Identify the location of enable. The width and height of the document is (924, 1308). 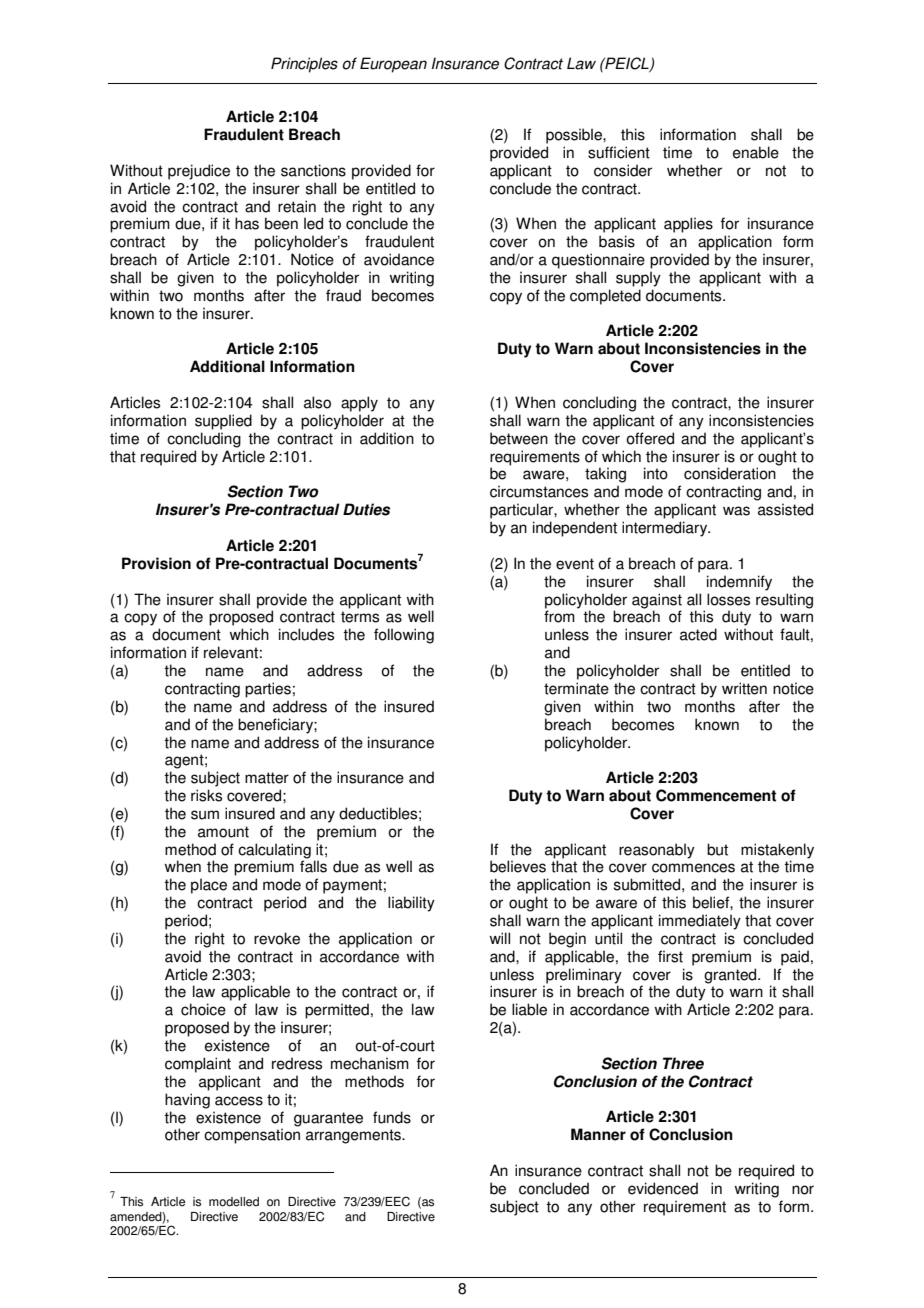
(756, 152).
